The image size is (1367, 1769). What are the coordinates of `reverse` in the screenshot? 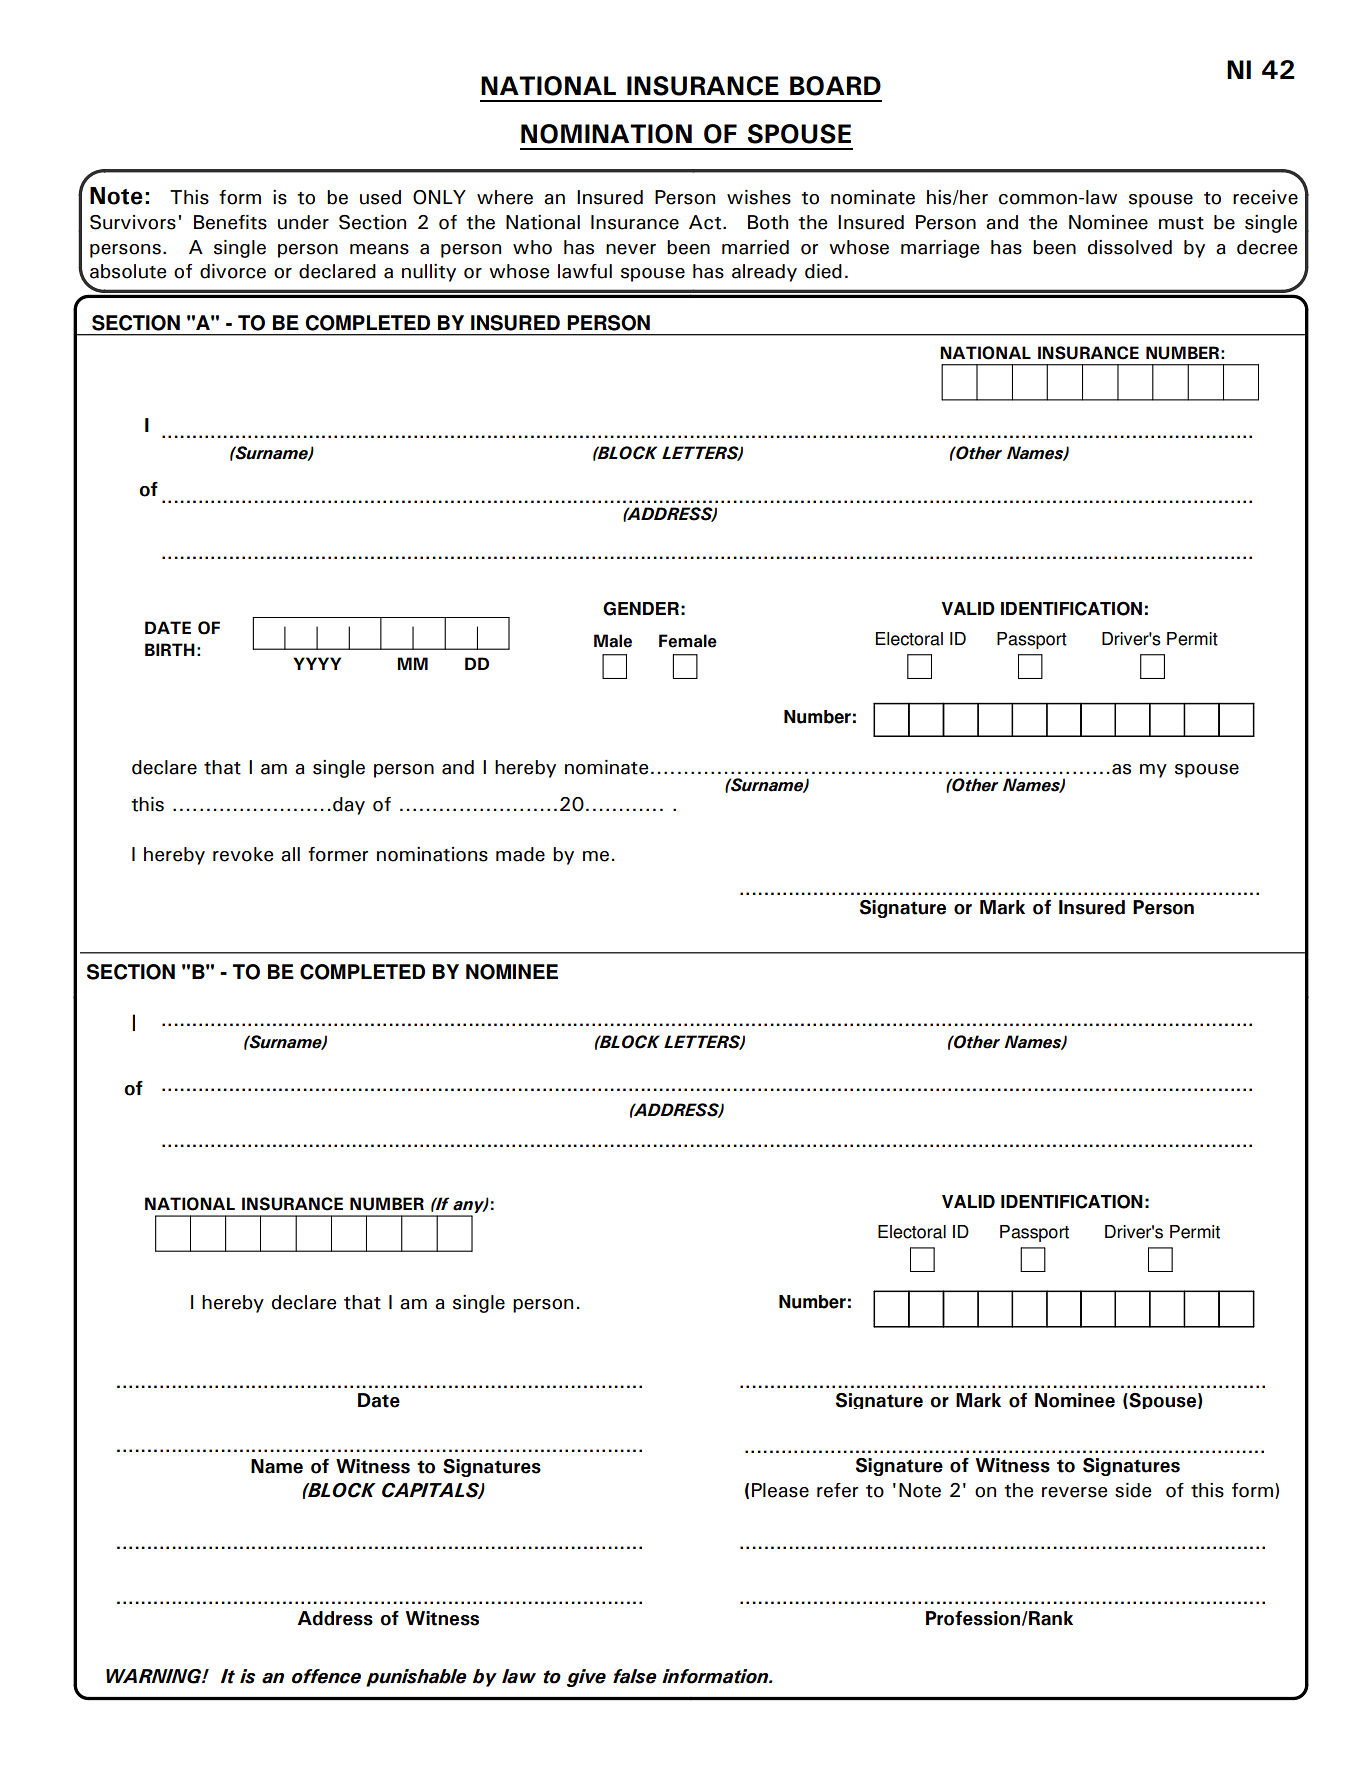 It's located at (1074, 1492).
